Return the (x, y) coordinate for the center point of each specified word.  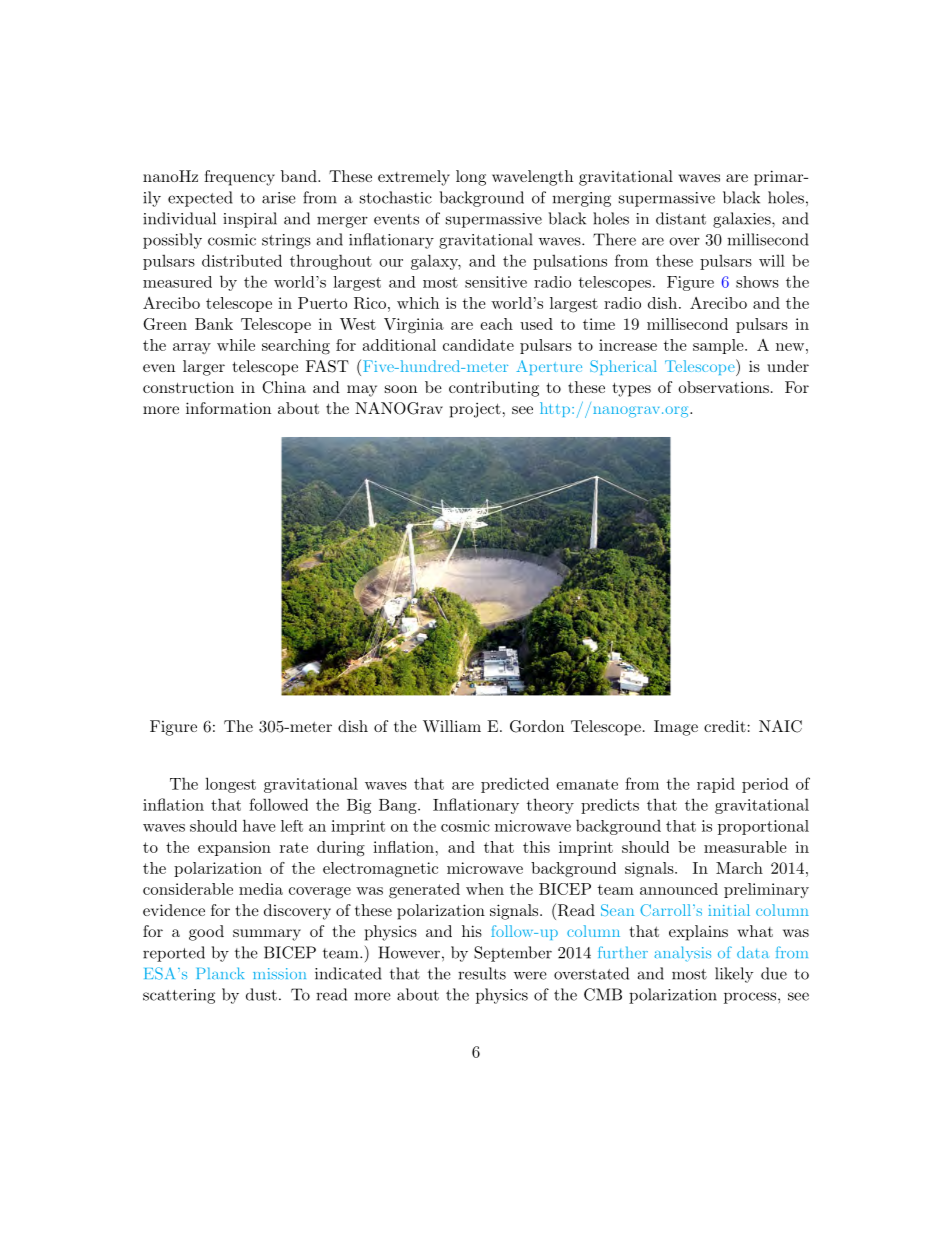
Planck (220, 973)
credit (725, 726)
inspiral (250, 220)
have (259, 825)
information (228, 408)
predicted (515, 785)
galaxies (742, 220)
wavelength (532, 178)
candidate (478, 345)
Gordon (537, 726)
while (236, 345)
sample (718, 346)
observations (723, 387)
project (475, 410)
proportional (763, 827)
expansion (234, 848)
